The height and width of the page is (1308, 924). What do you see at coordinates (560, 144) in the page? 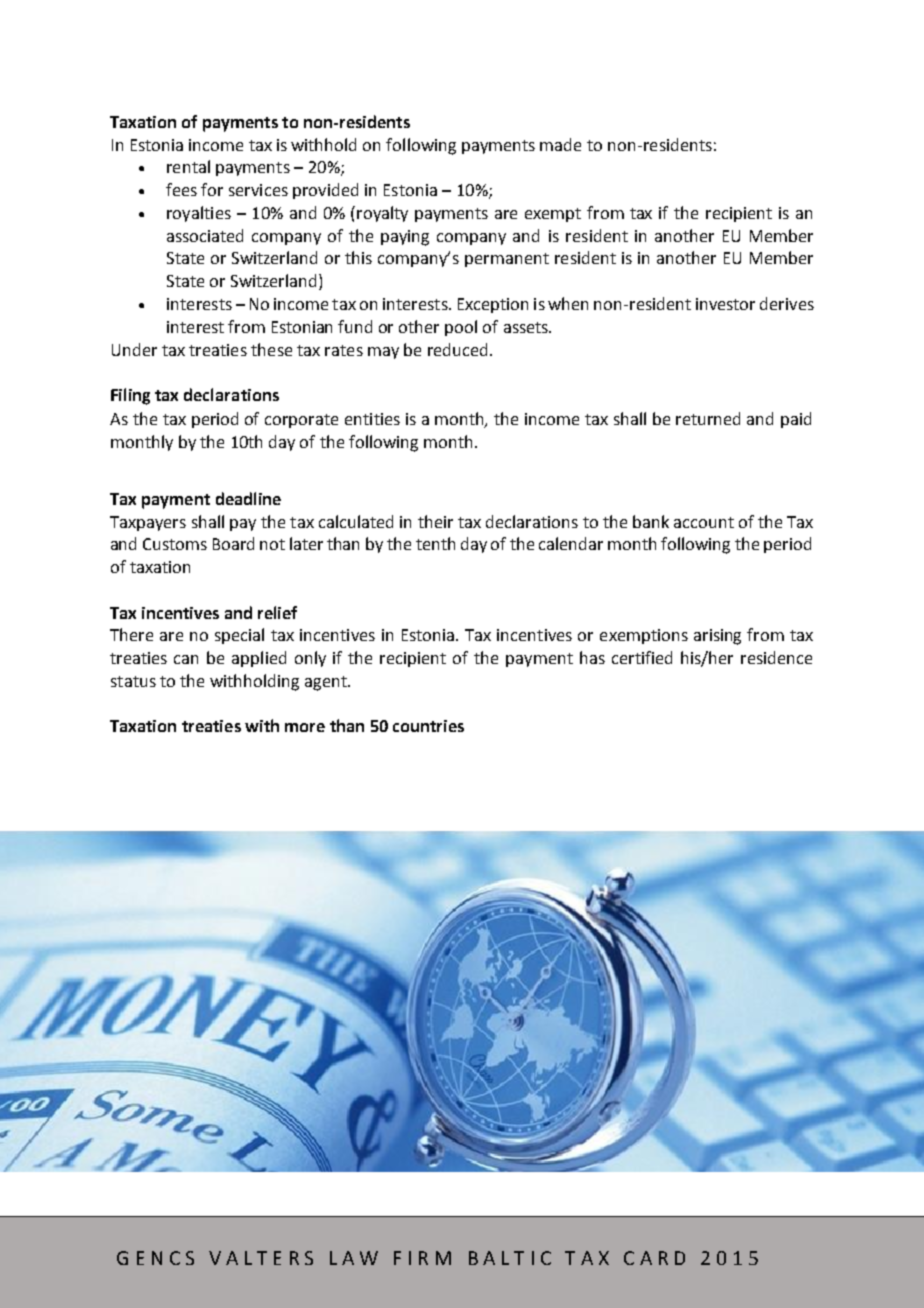
I see `made` at bounding box center [560, 144].
